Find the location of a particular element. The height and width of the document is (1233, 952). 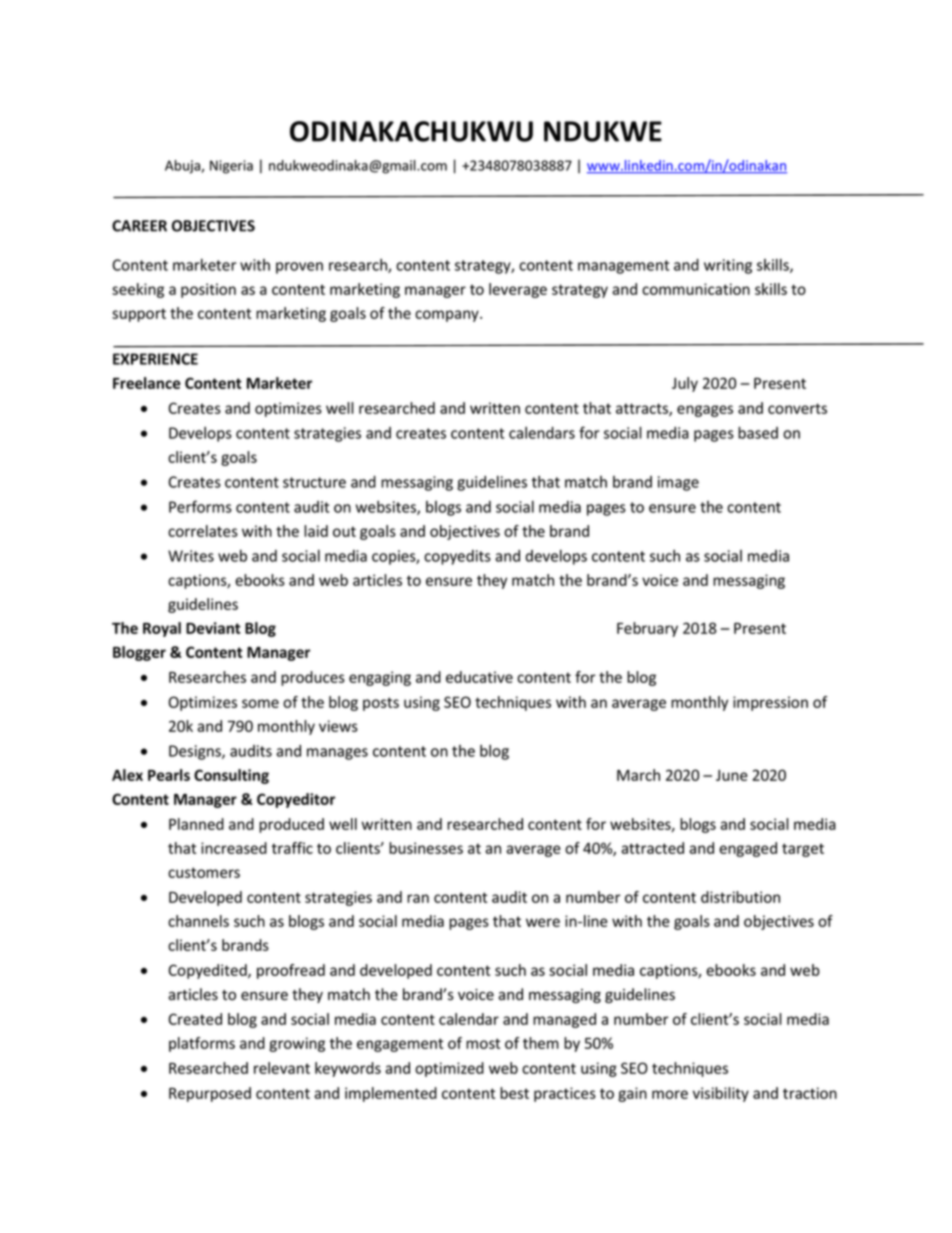

February is located at coordinates (647, 629).
